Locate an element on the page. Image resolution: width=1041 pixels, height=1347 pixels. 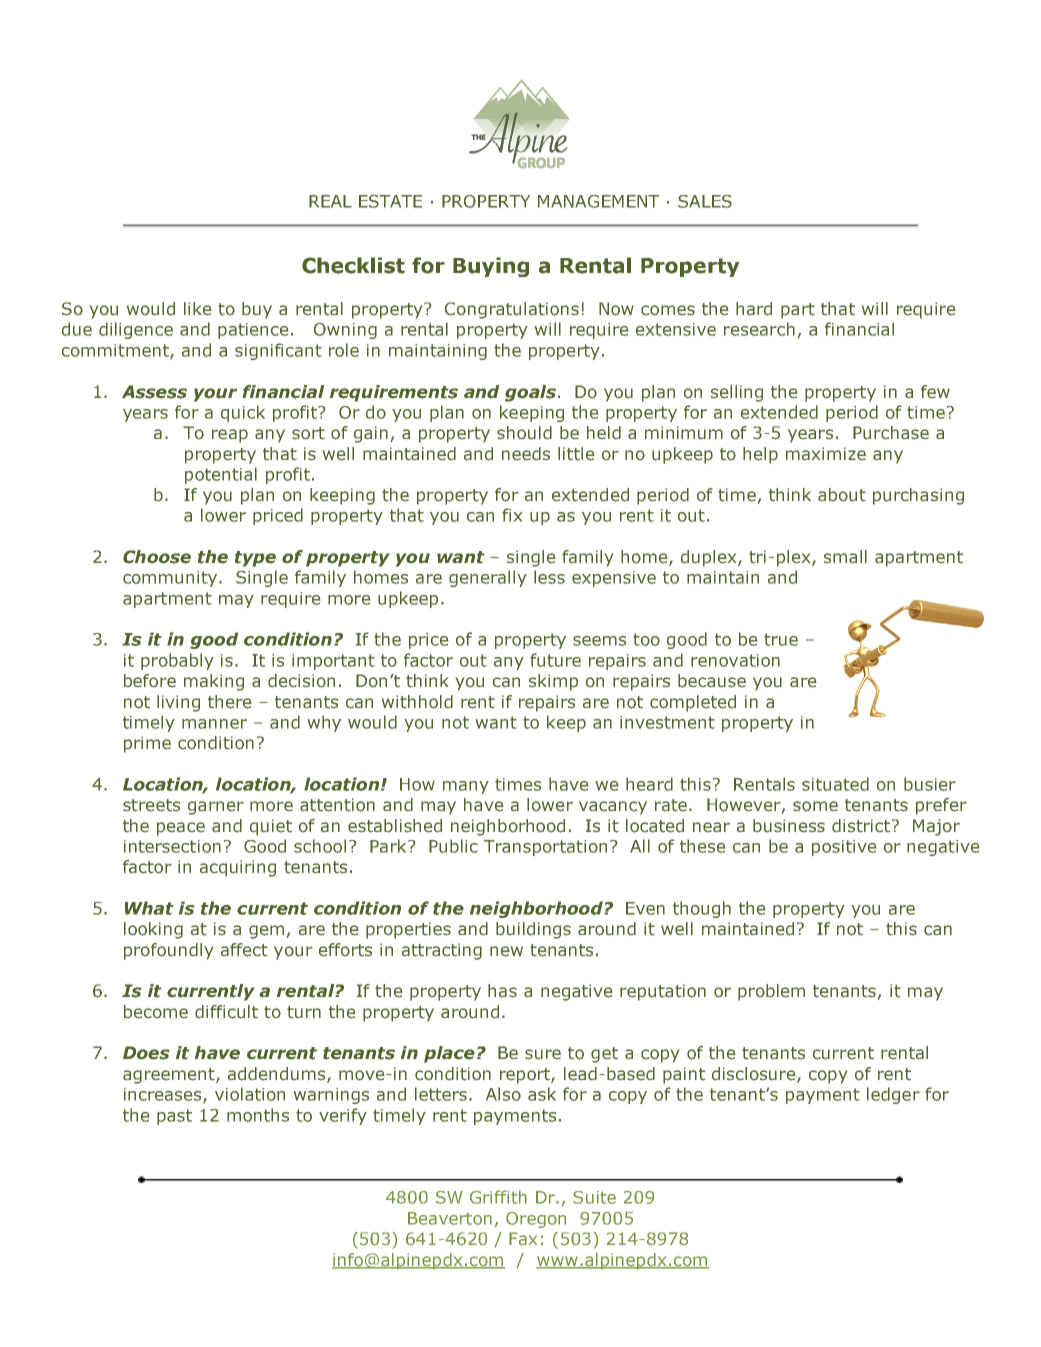
skimp is located at coordinates (553, 682).
